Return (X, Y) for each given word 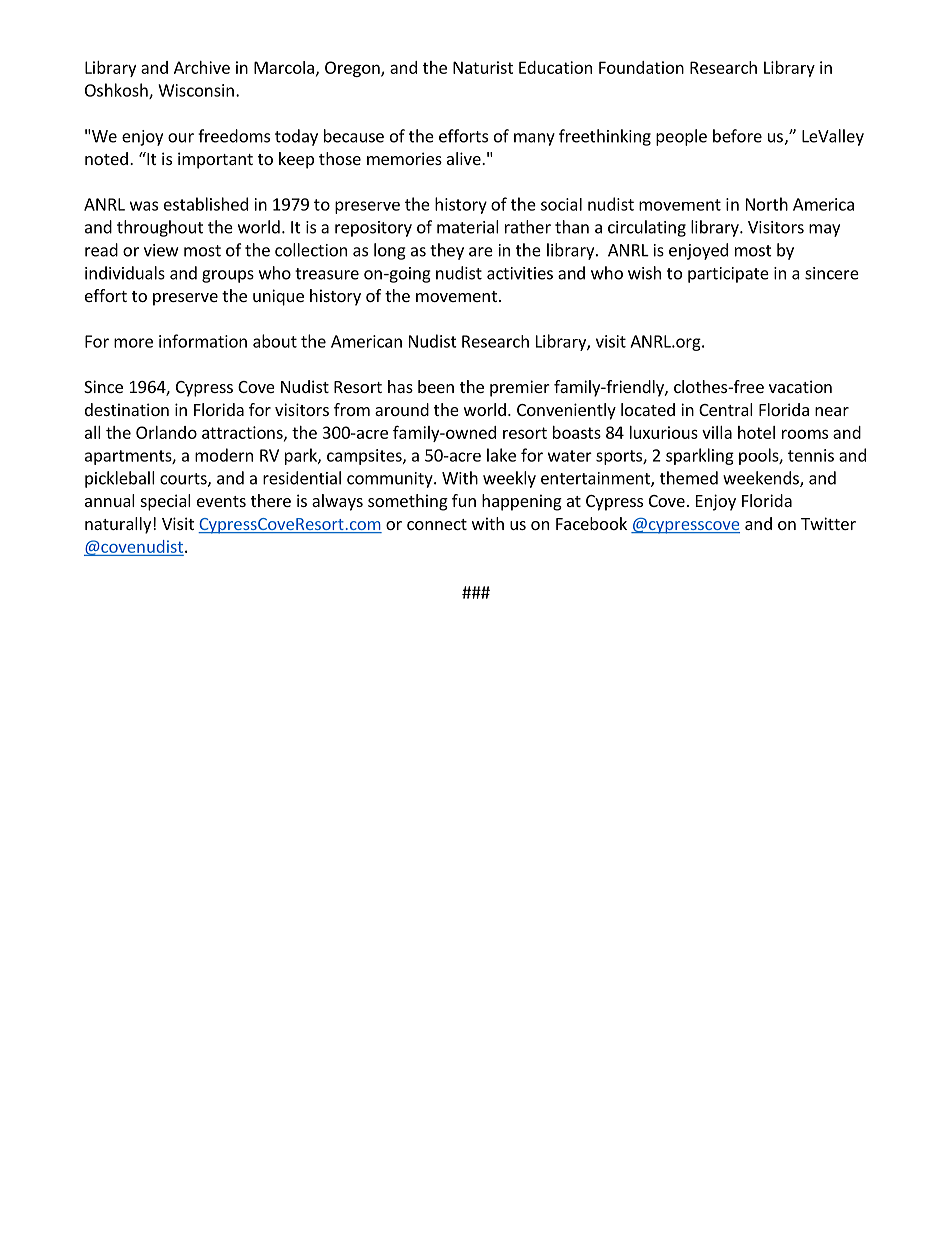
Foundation (641, 67)
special (166, 502)
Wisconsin (196, 90)
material (468, 227)
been (436, 386)
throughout (160, 228)
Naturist (483, 67)
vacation (800, 386)
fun (464, 500)
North (767, 204)
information (203, 341)
